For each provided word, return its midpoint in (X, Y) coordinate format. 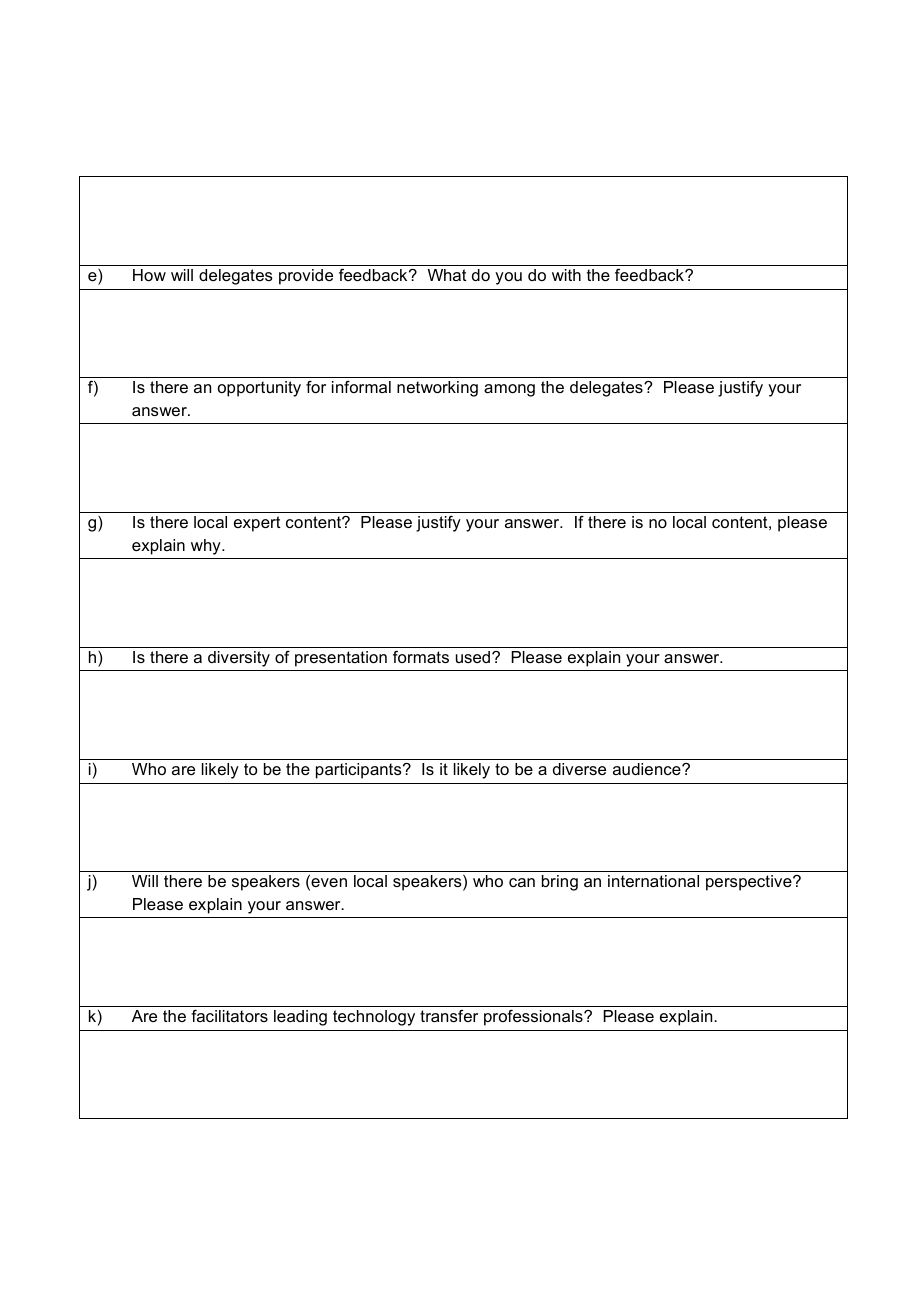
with (566, 275)
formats (421, 657)
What (447, 275)
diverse (579, 769)
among (509, 390)
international (653, 881)
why (207, 547)
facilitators (229, 1016)
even (328, 883)
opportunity (259, 389)
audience (648, 769)
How (149, 275)
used (474, 657)
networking (437, 389)
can (522, 882)
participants (360, 771)
